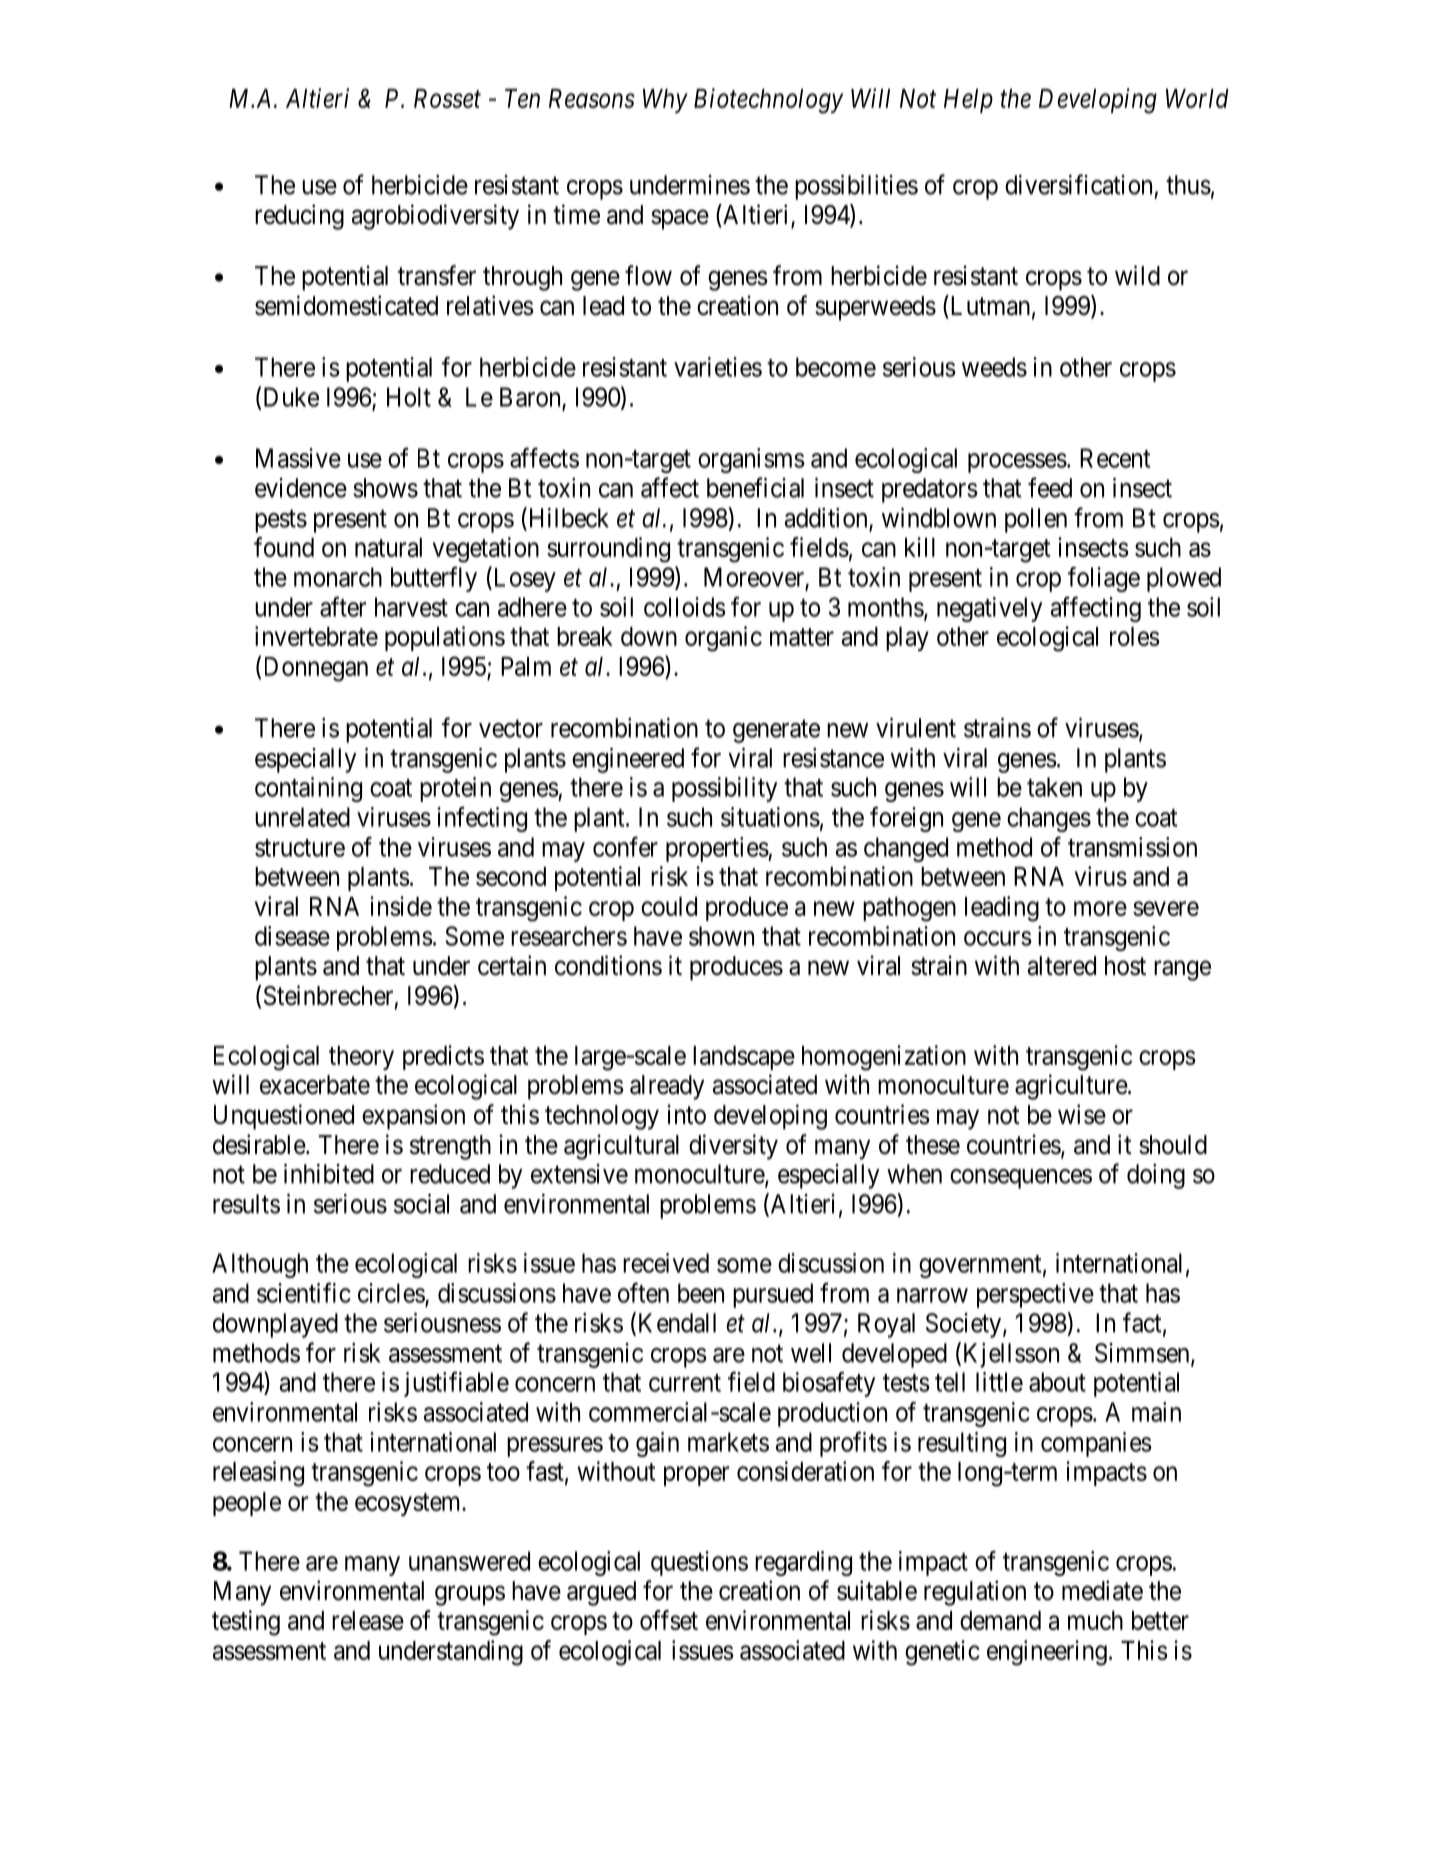  What do you see at coordinates (421, 1204) in the page?
I see `social` at bounding box center [421, 1204].
